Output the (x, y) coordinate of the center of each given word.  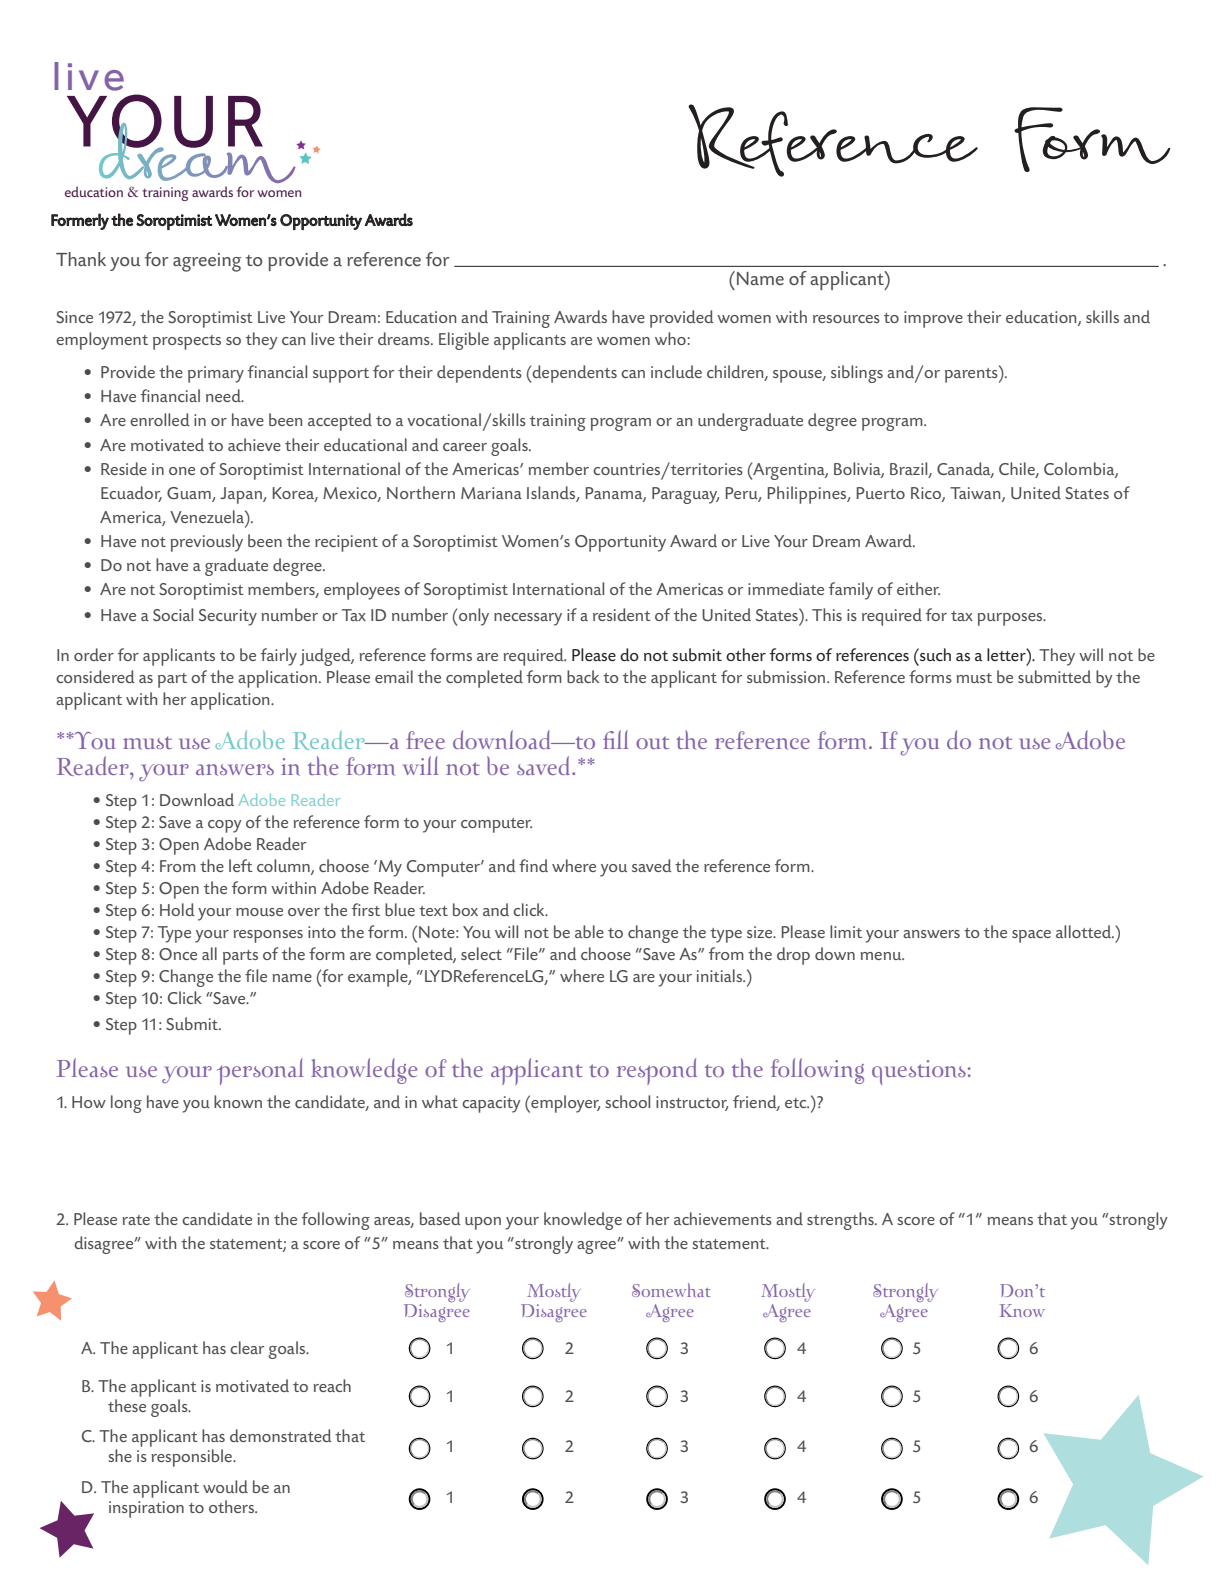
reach (332, 1385)
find (533, 865)
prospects (187, 342)
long (126, 1104)
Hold (177, 909)
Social (173, 614)
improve (933, 319)
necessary (528, 619)
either (918, 588)
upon (483, 1223)
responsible (193, 1458)
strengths (841, 1221)
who (670, 338)
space (1031, 936)
